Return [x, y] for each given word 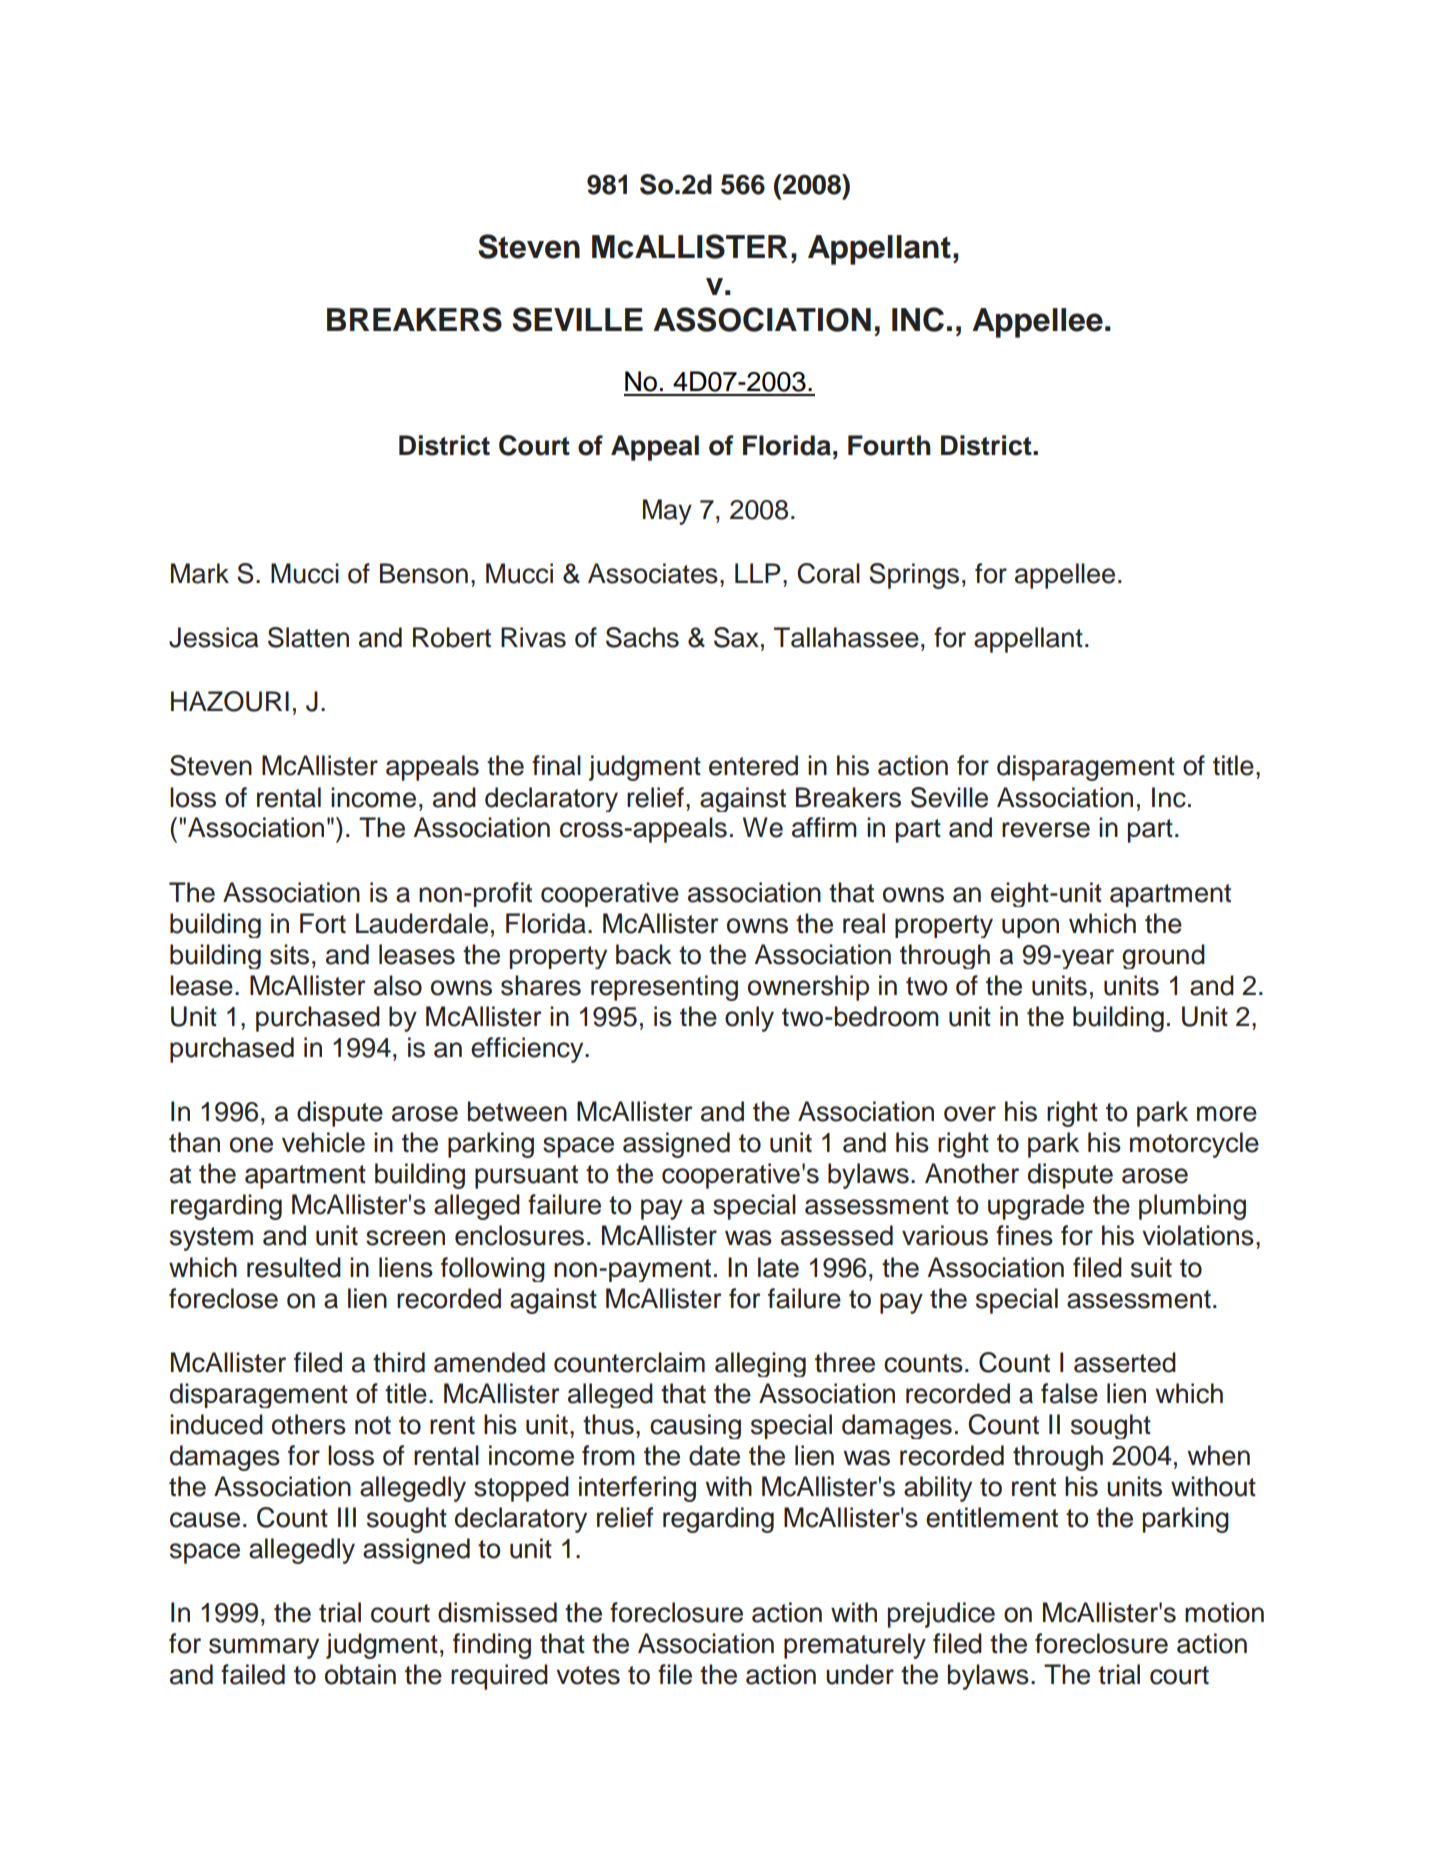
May [667, 512]
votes [588, 1675]
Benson [424, 573]
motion [1224, 1612]
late [778, 1267]
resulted [294, 1267]
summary [264, 1648]
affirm [824, 827]
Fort [323, 923]
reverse [1046, 830]
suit [1151, 1267]
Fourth [889, 445]
